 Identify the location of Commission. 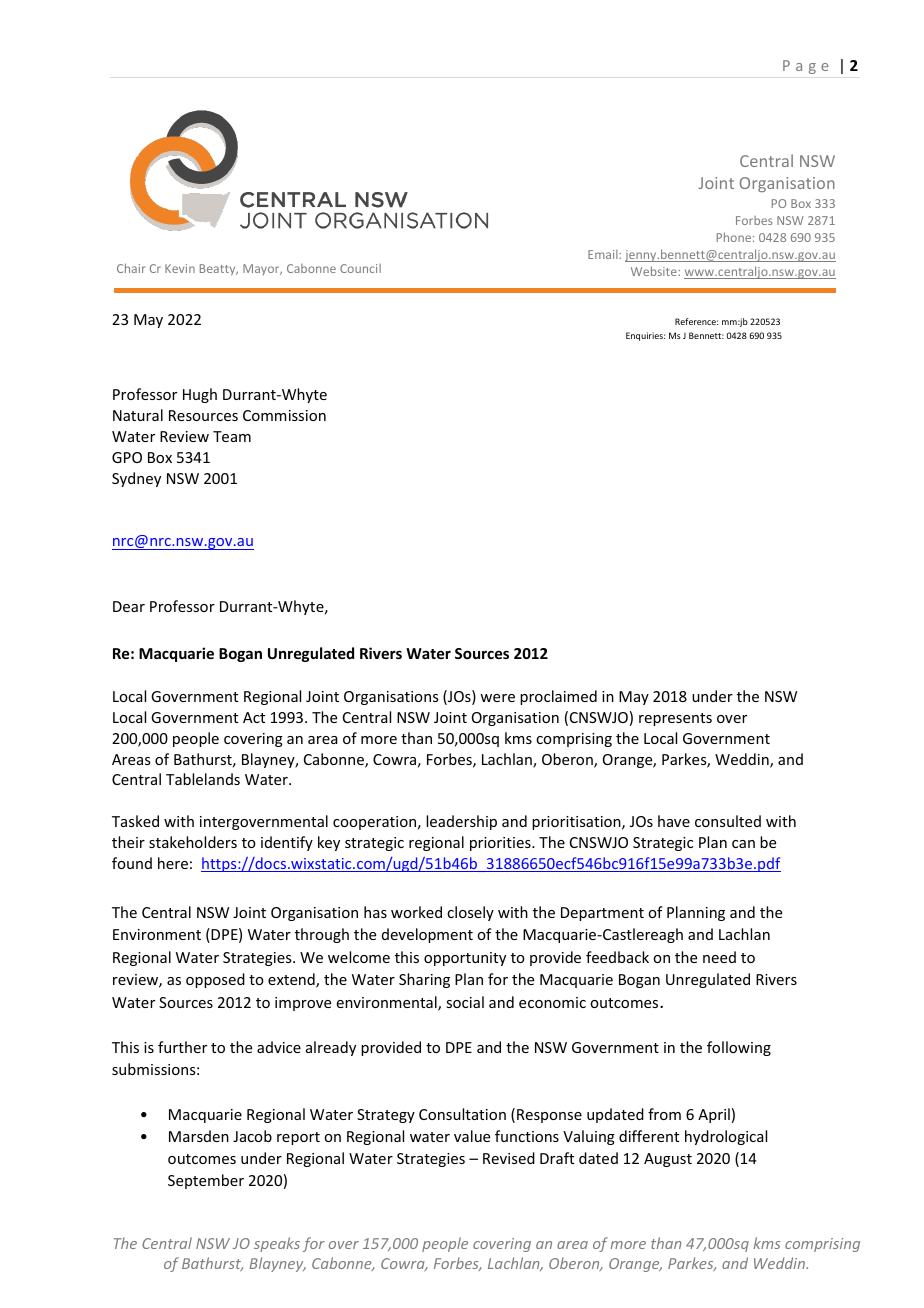
(284, 415).
